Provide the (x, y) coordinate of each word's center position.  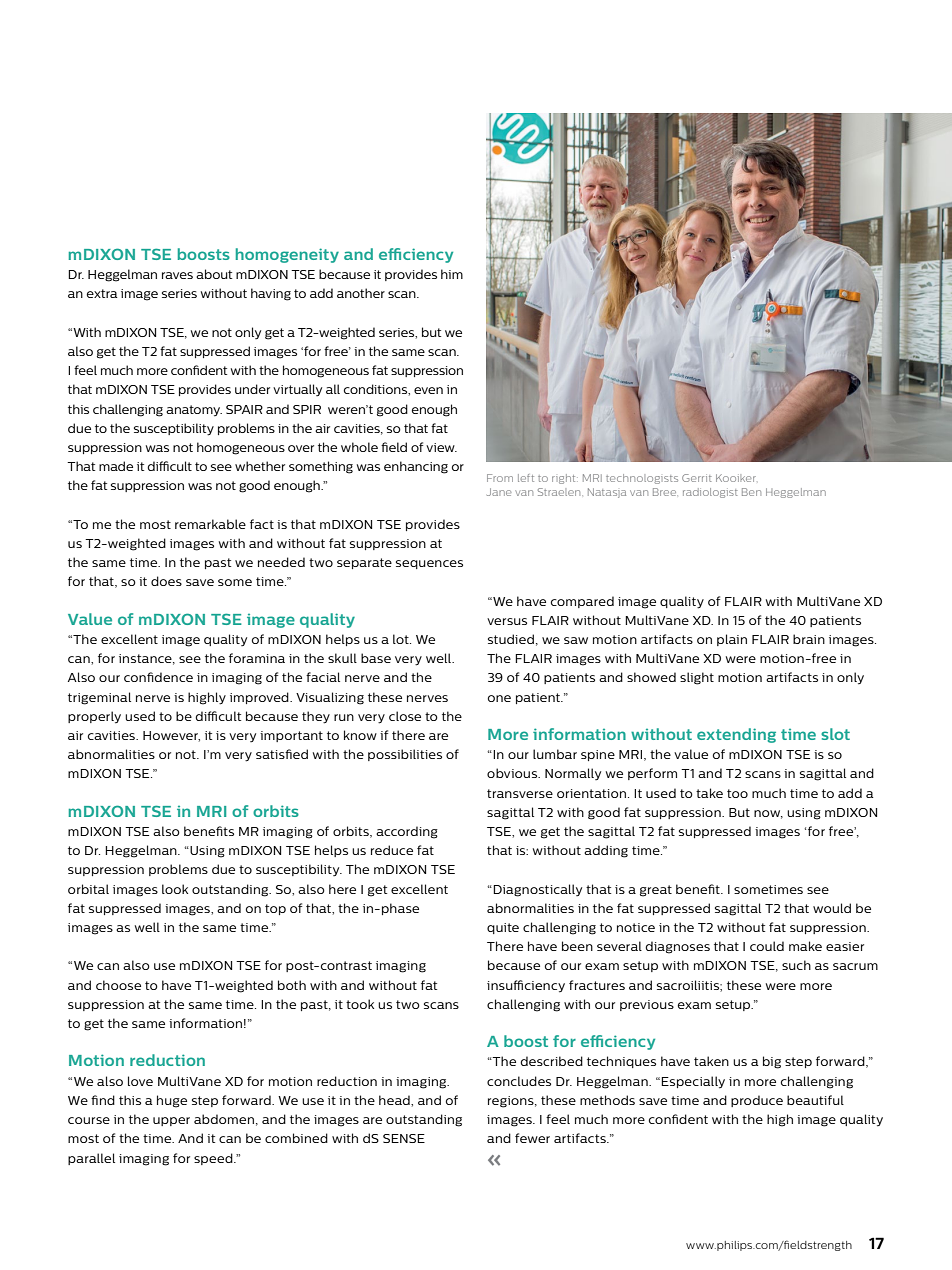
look (175, 889)
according (407, 832)
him (452, 274)
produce (757, 1101)
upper (171, 1121)
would (832, 908)
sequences (429, 564)
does (166, 581)
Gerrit (697, 478)
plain (732, 640)
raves (177, 275)
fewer (532, 1138)
